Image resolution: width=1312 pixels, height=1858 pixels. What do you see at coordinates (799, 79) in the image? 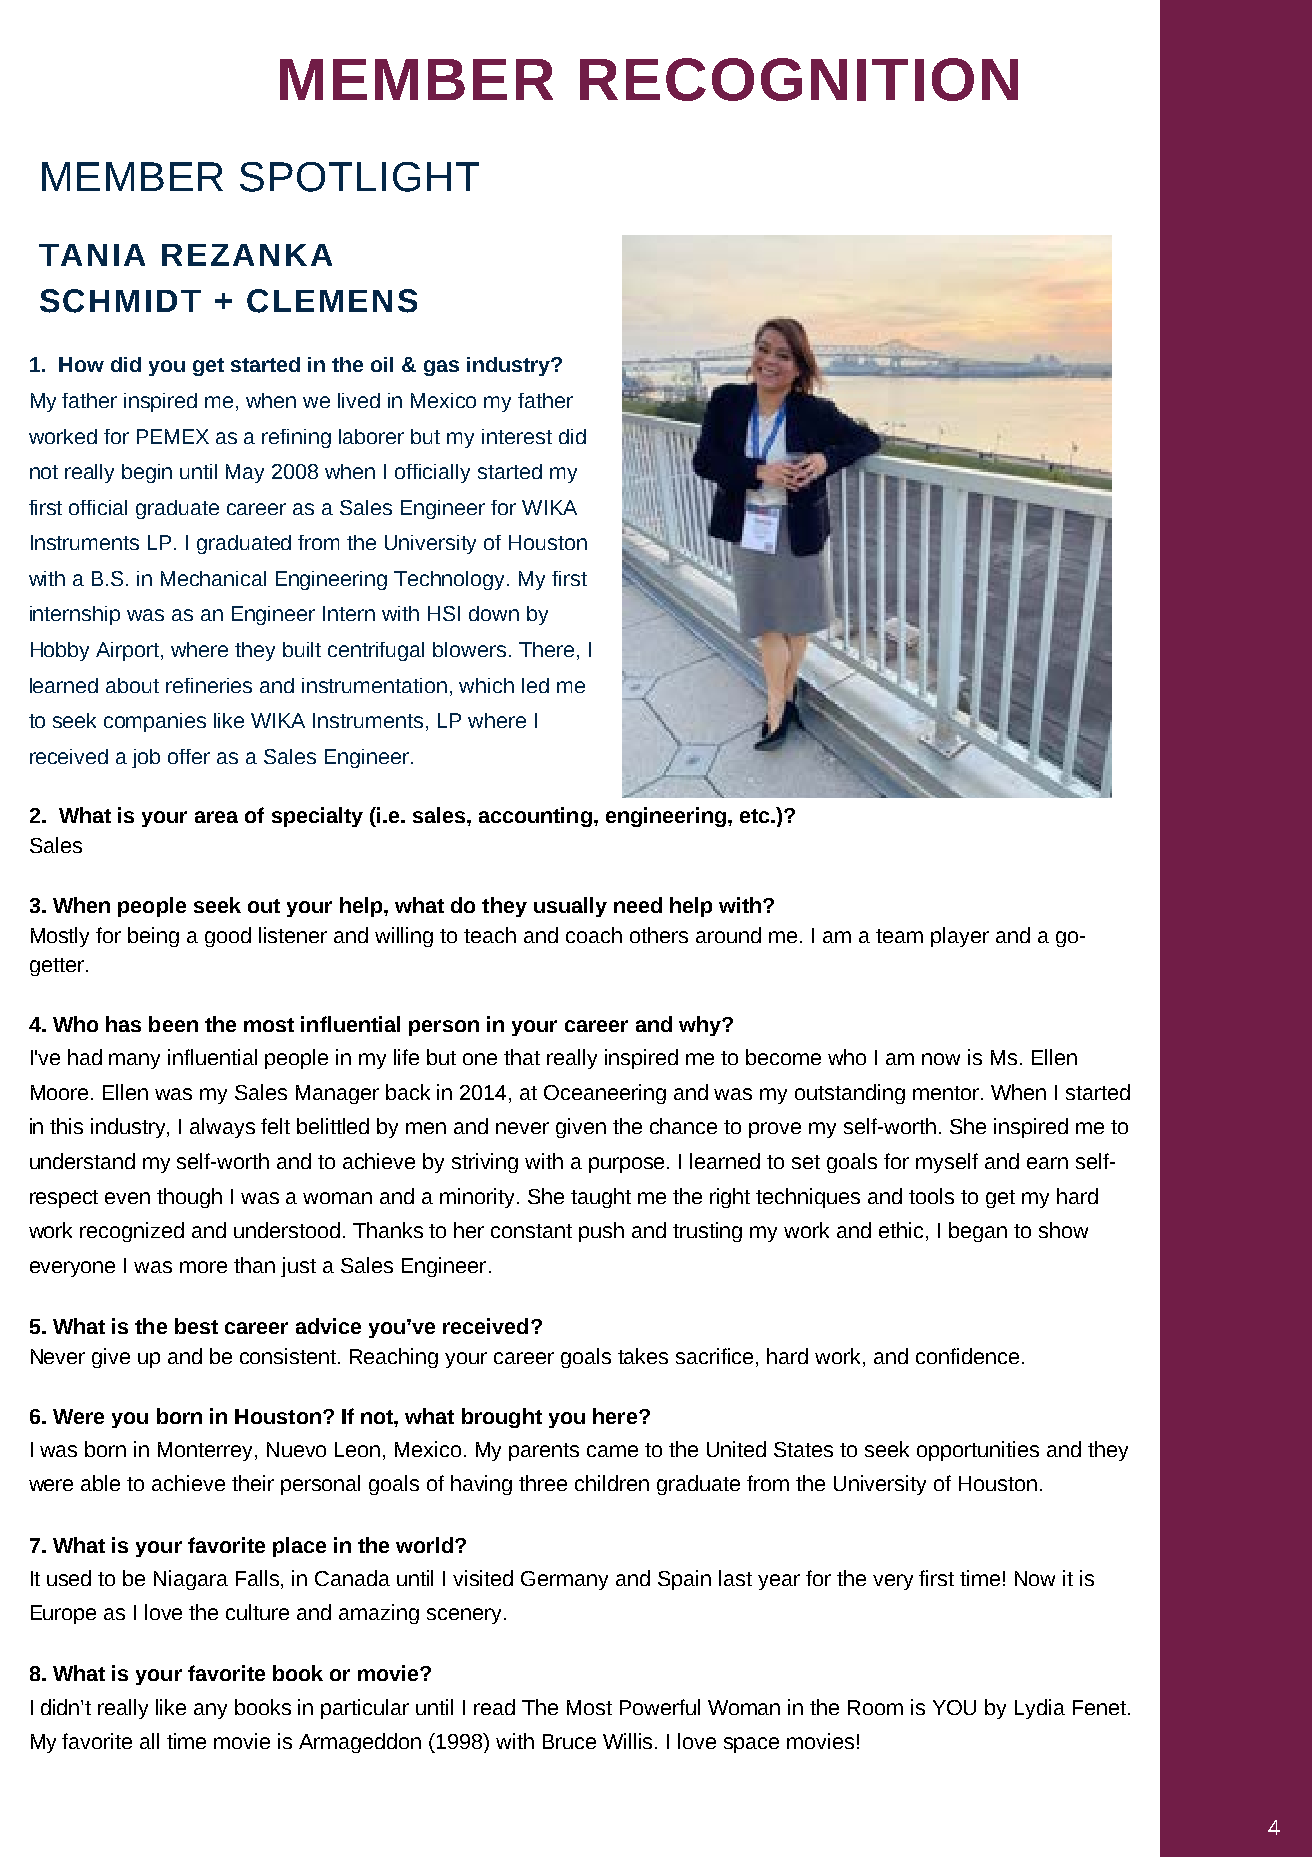
I see `RECOGNITION` at bounding box center [799, 79].
